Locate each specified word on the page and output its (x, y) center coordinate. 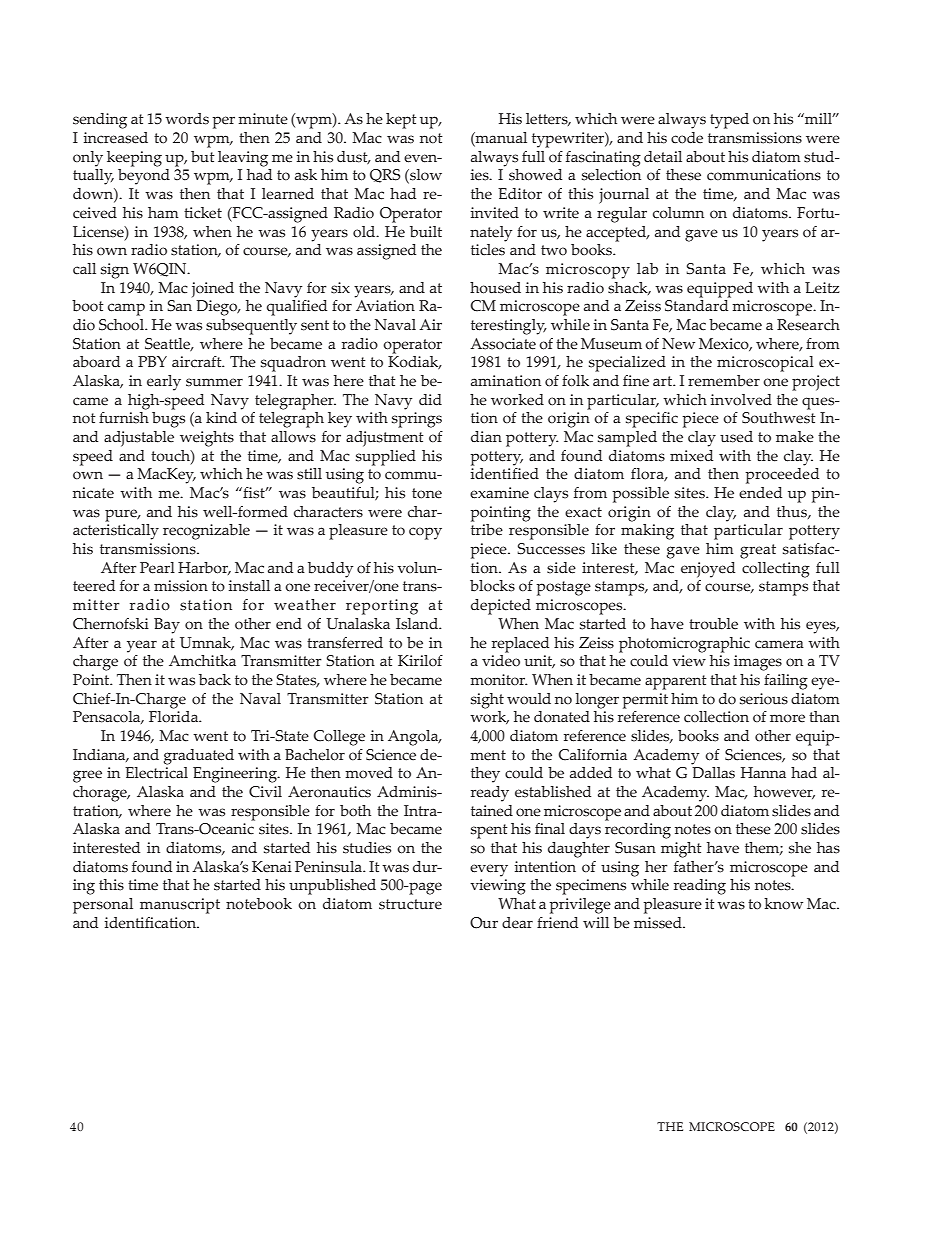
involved (741, 400)
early (164, 383)
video (501, 659)
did (430, 400)
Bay (167, 626)
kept (401, 121)
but (203, 157)
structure (410, 904)
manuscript (180, 906)
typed (729, 121)
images (758, 663)
